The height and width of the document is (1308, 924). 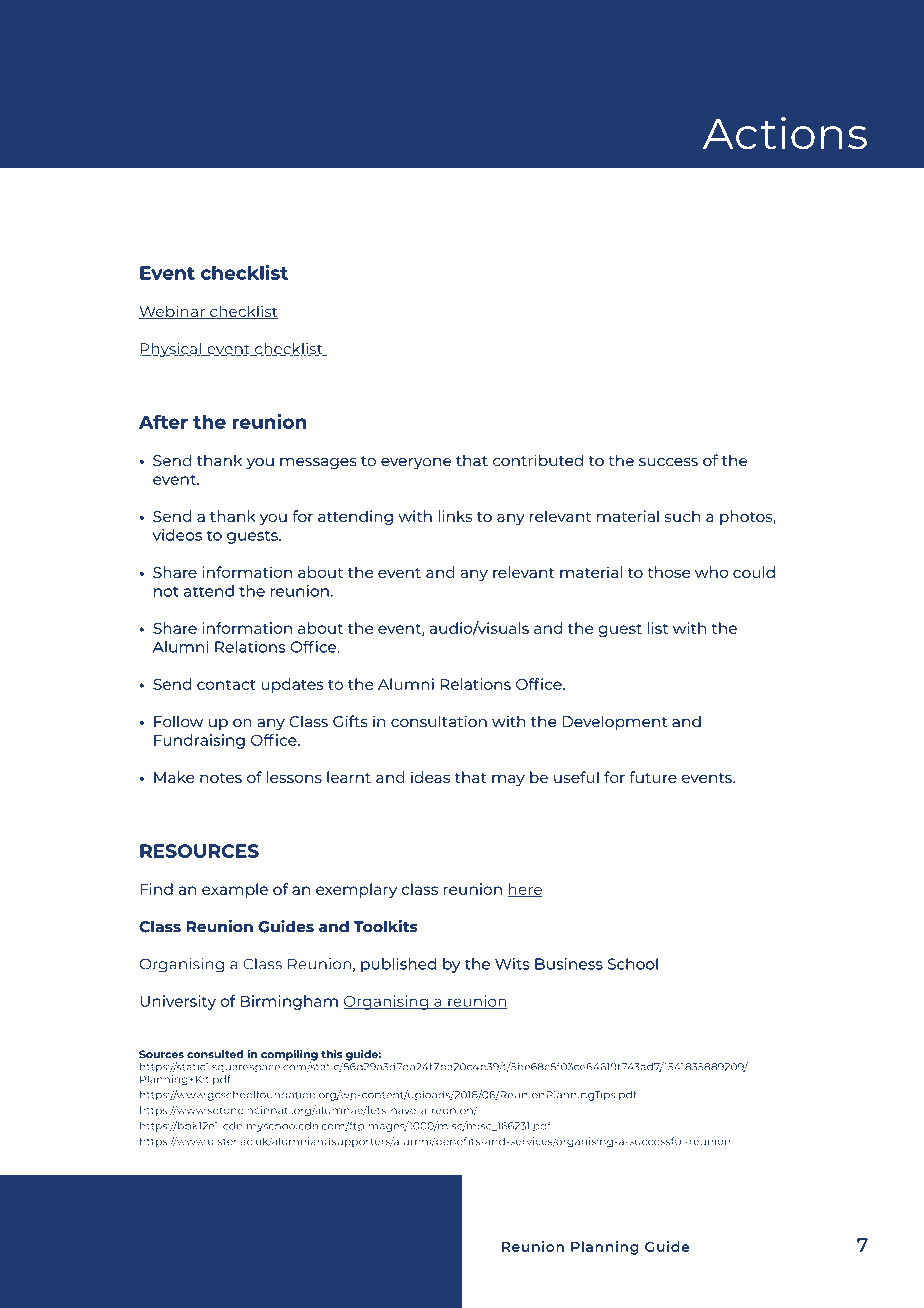 I want to click on consultation, so click(x=439, y=721).
